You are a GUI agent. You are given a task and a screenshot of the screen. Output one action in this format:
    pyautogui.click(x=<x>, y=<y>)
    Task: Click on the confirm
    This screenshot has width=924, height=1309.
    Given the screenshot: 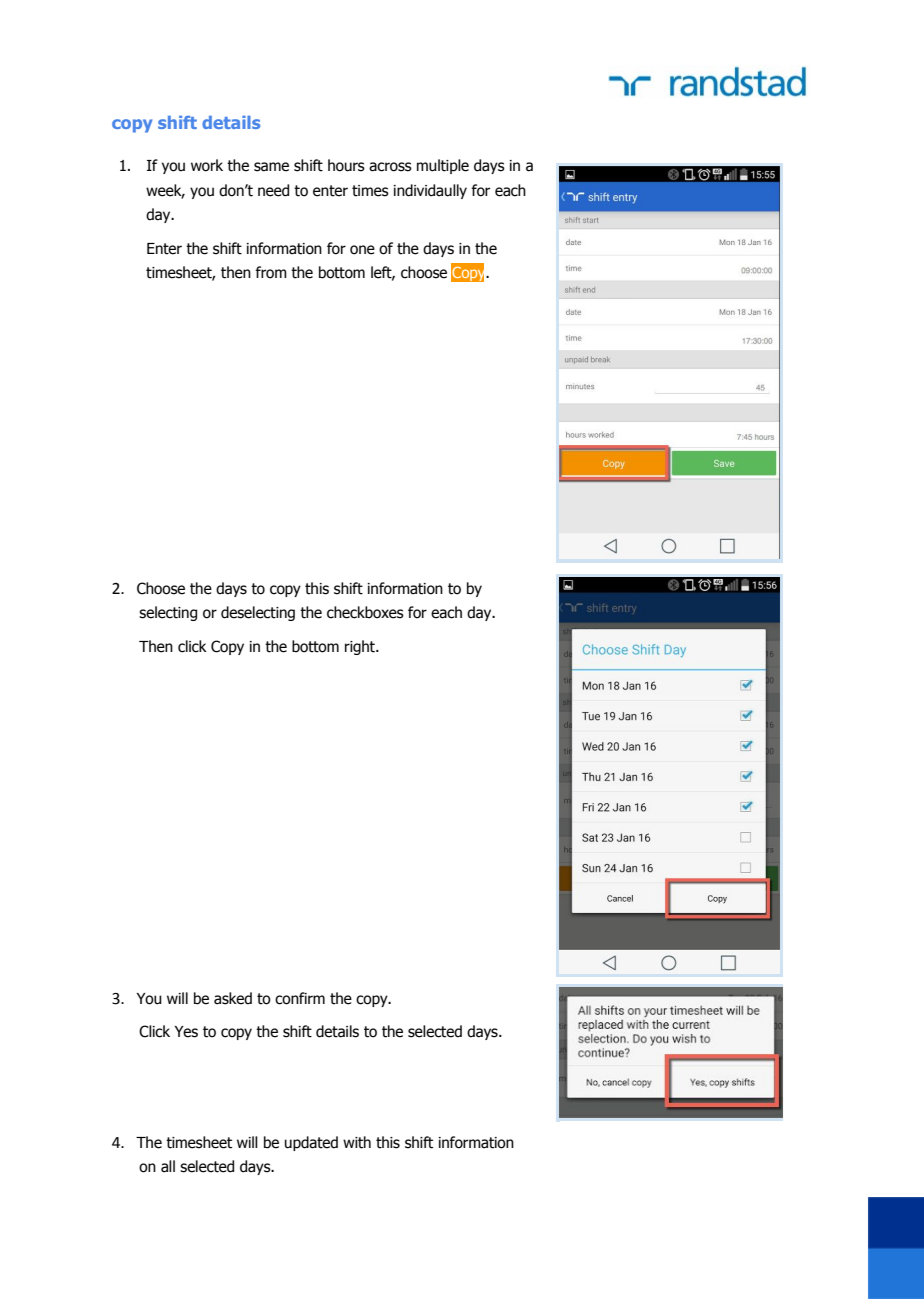 What is the action you would take?
    pyautogui.click(x=300, y=998)
